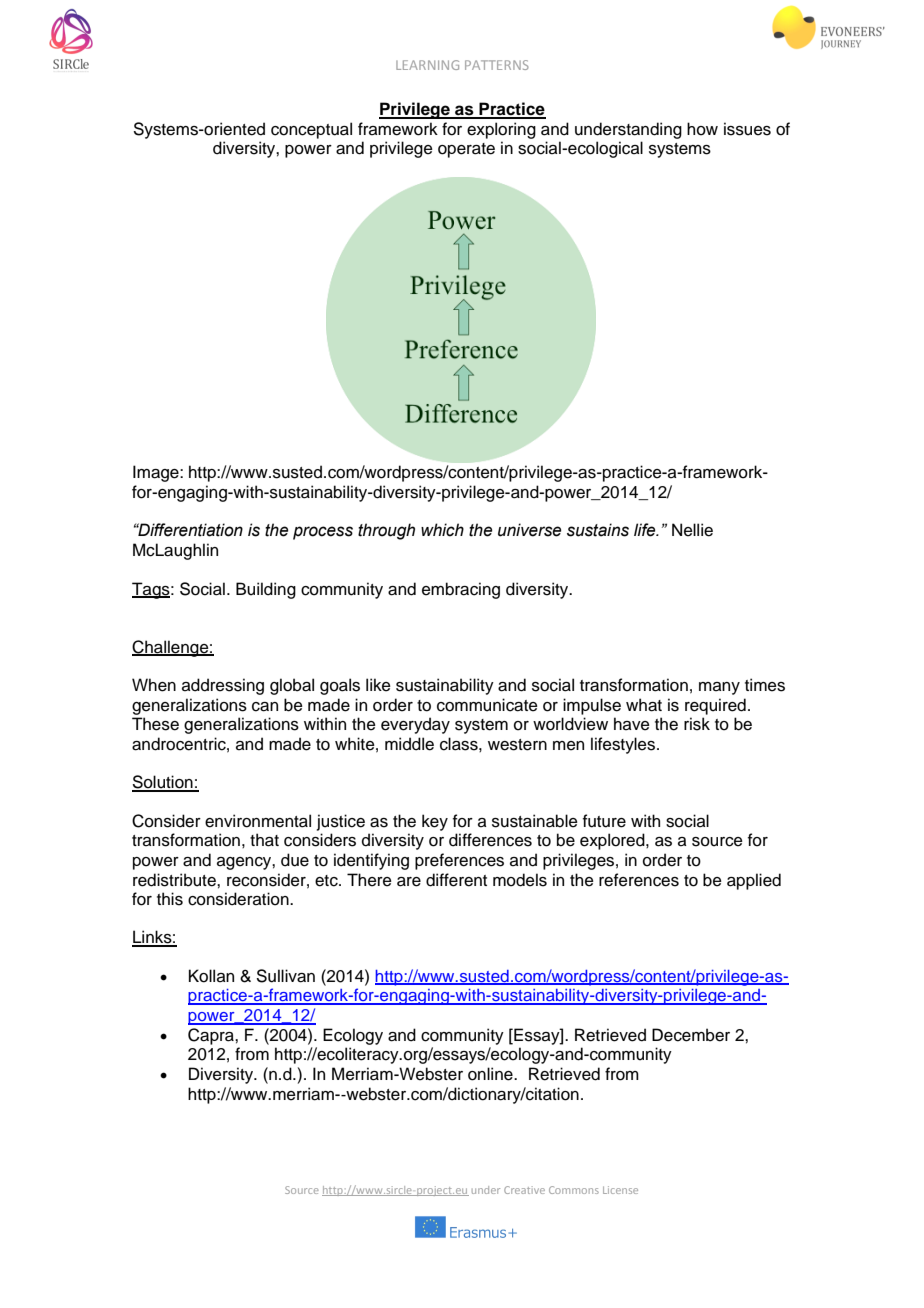 The width and height of the screenshot is (924, 1308). Describe the element at coordinates (286, 976) in the screenshot. I see `Sullivan` at that location.
